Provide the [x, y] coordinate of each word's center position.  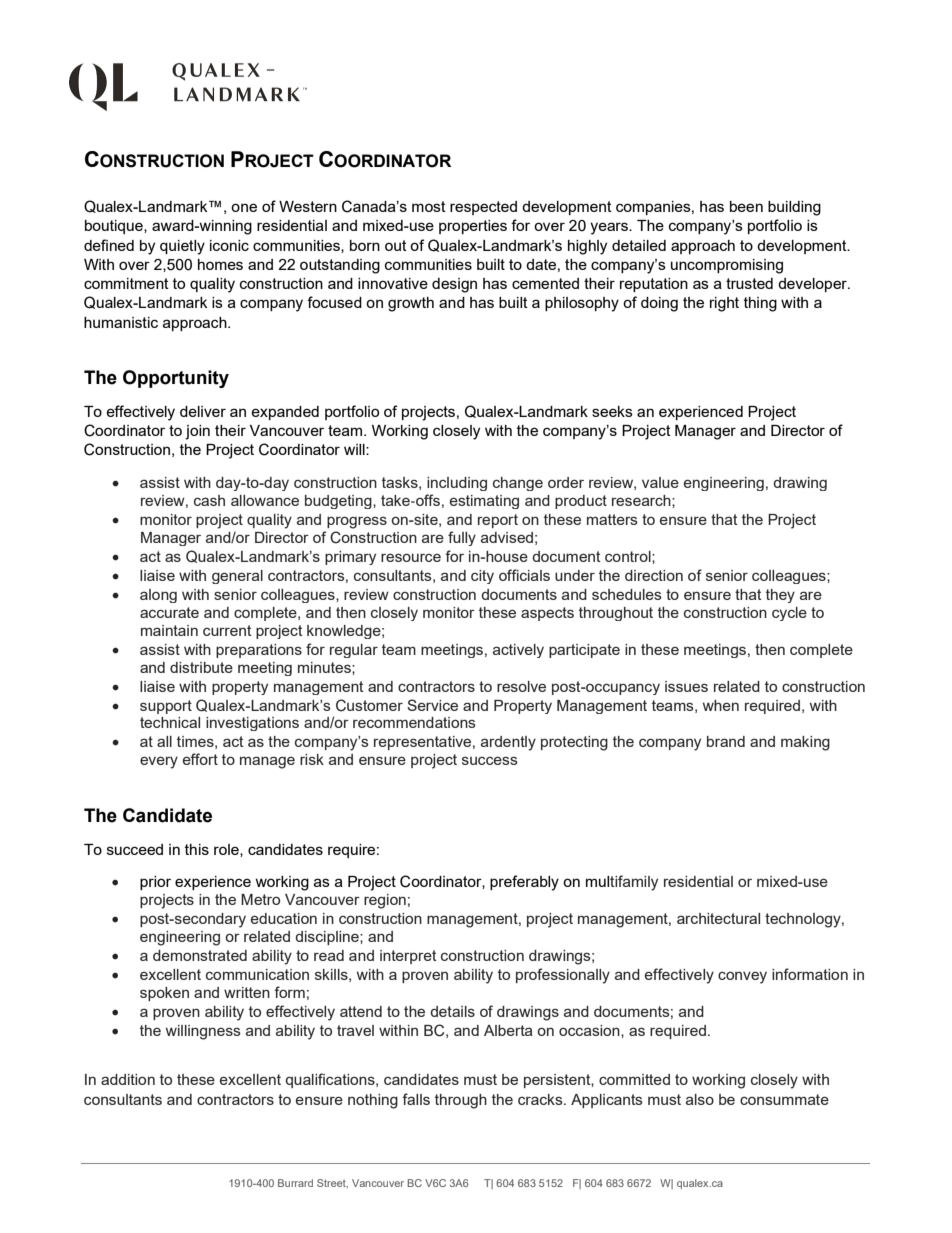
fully [462, 538]
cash [209, 500]
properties [473, 227]
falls [416, 1099]
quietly [182, 247]
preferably [524, 883]
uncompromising [727, 266]
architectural [718, 918]
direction [654, 575]
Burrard [295, 1183]
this [197, 849]
